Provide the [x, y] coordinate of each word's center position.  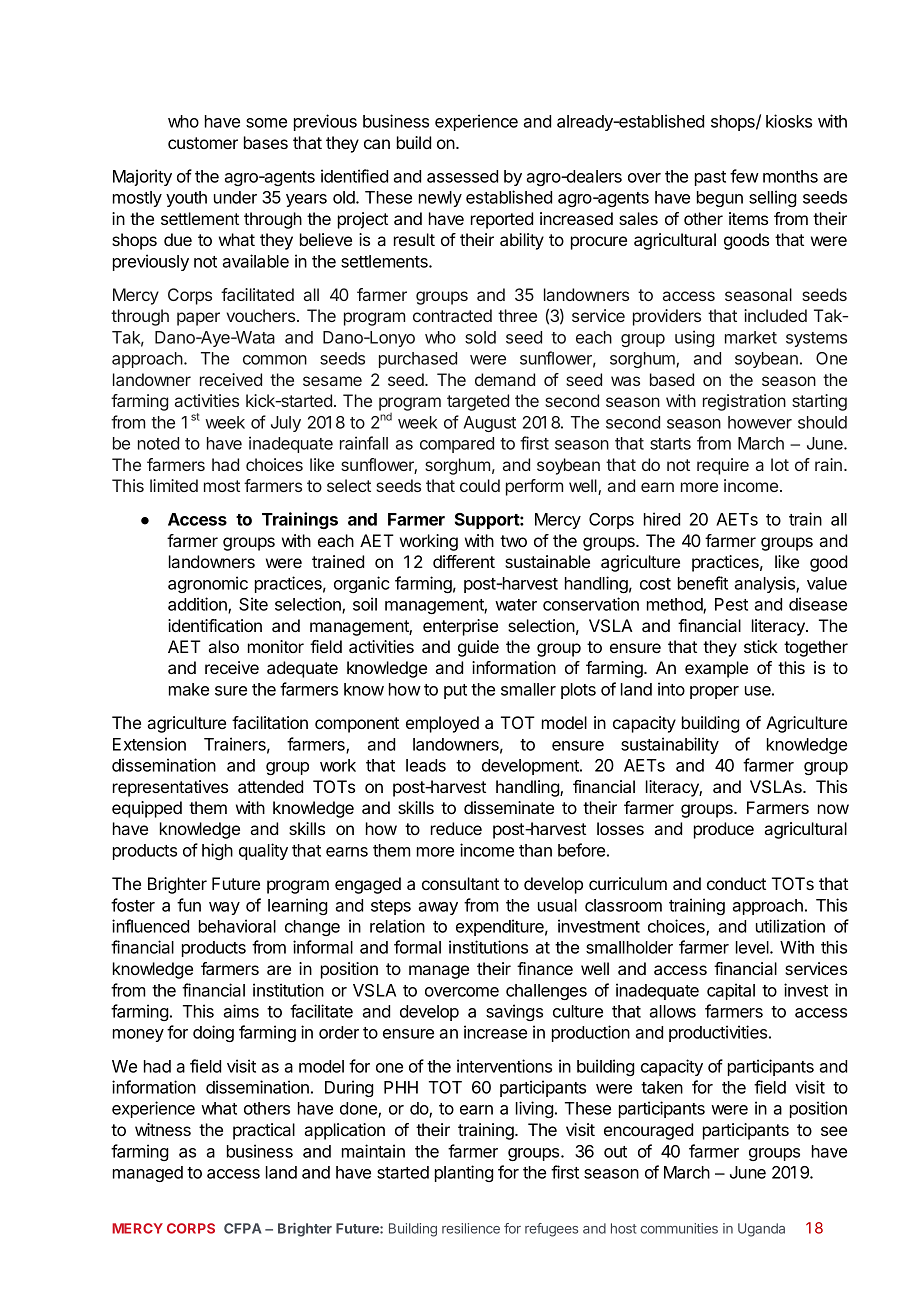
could [480, 485]
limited [174, 485]
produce [724, 830]
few [744, 176]
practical [264, 1131]
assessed [462, 176]
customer [203, 143]
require [723, 466]
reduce [456, 828]
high [217, 851]
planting [464, 1173]
